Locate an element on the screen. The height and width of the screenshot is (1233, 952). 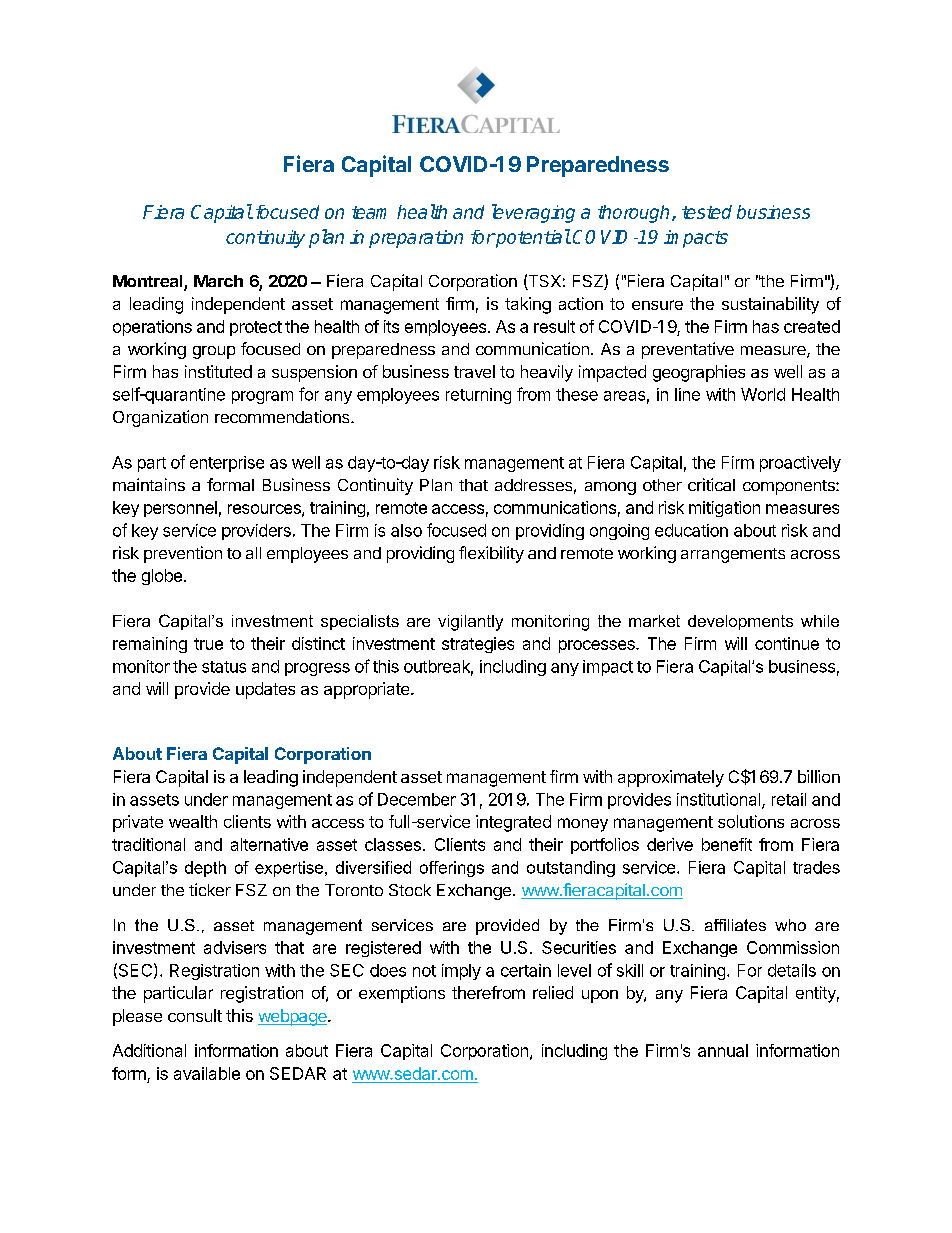
preparation is located at coordinates (416, 239).
